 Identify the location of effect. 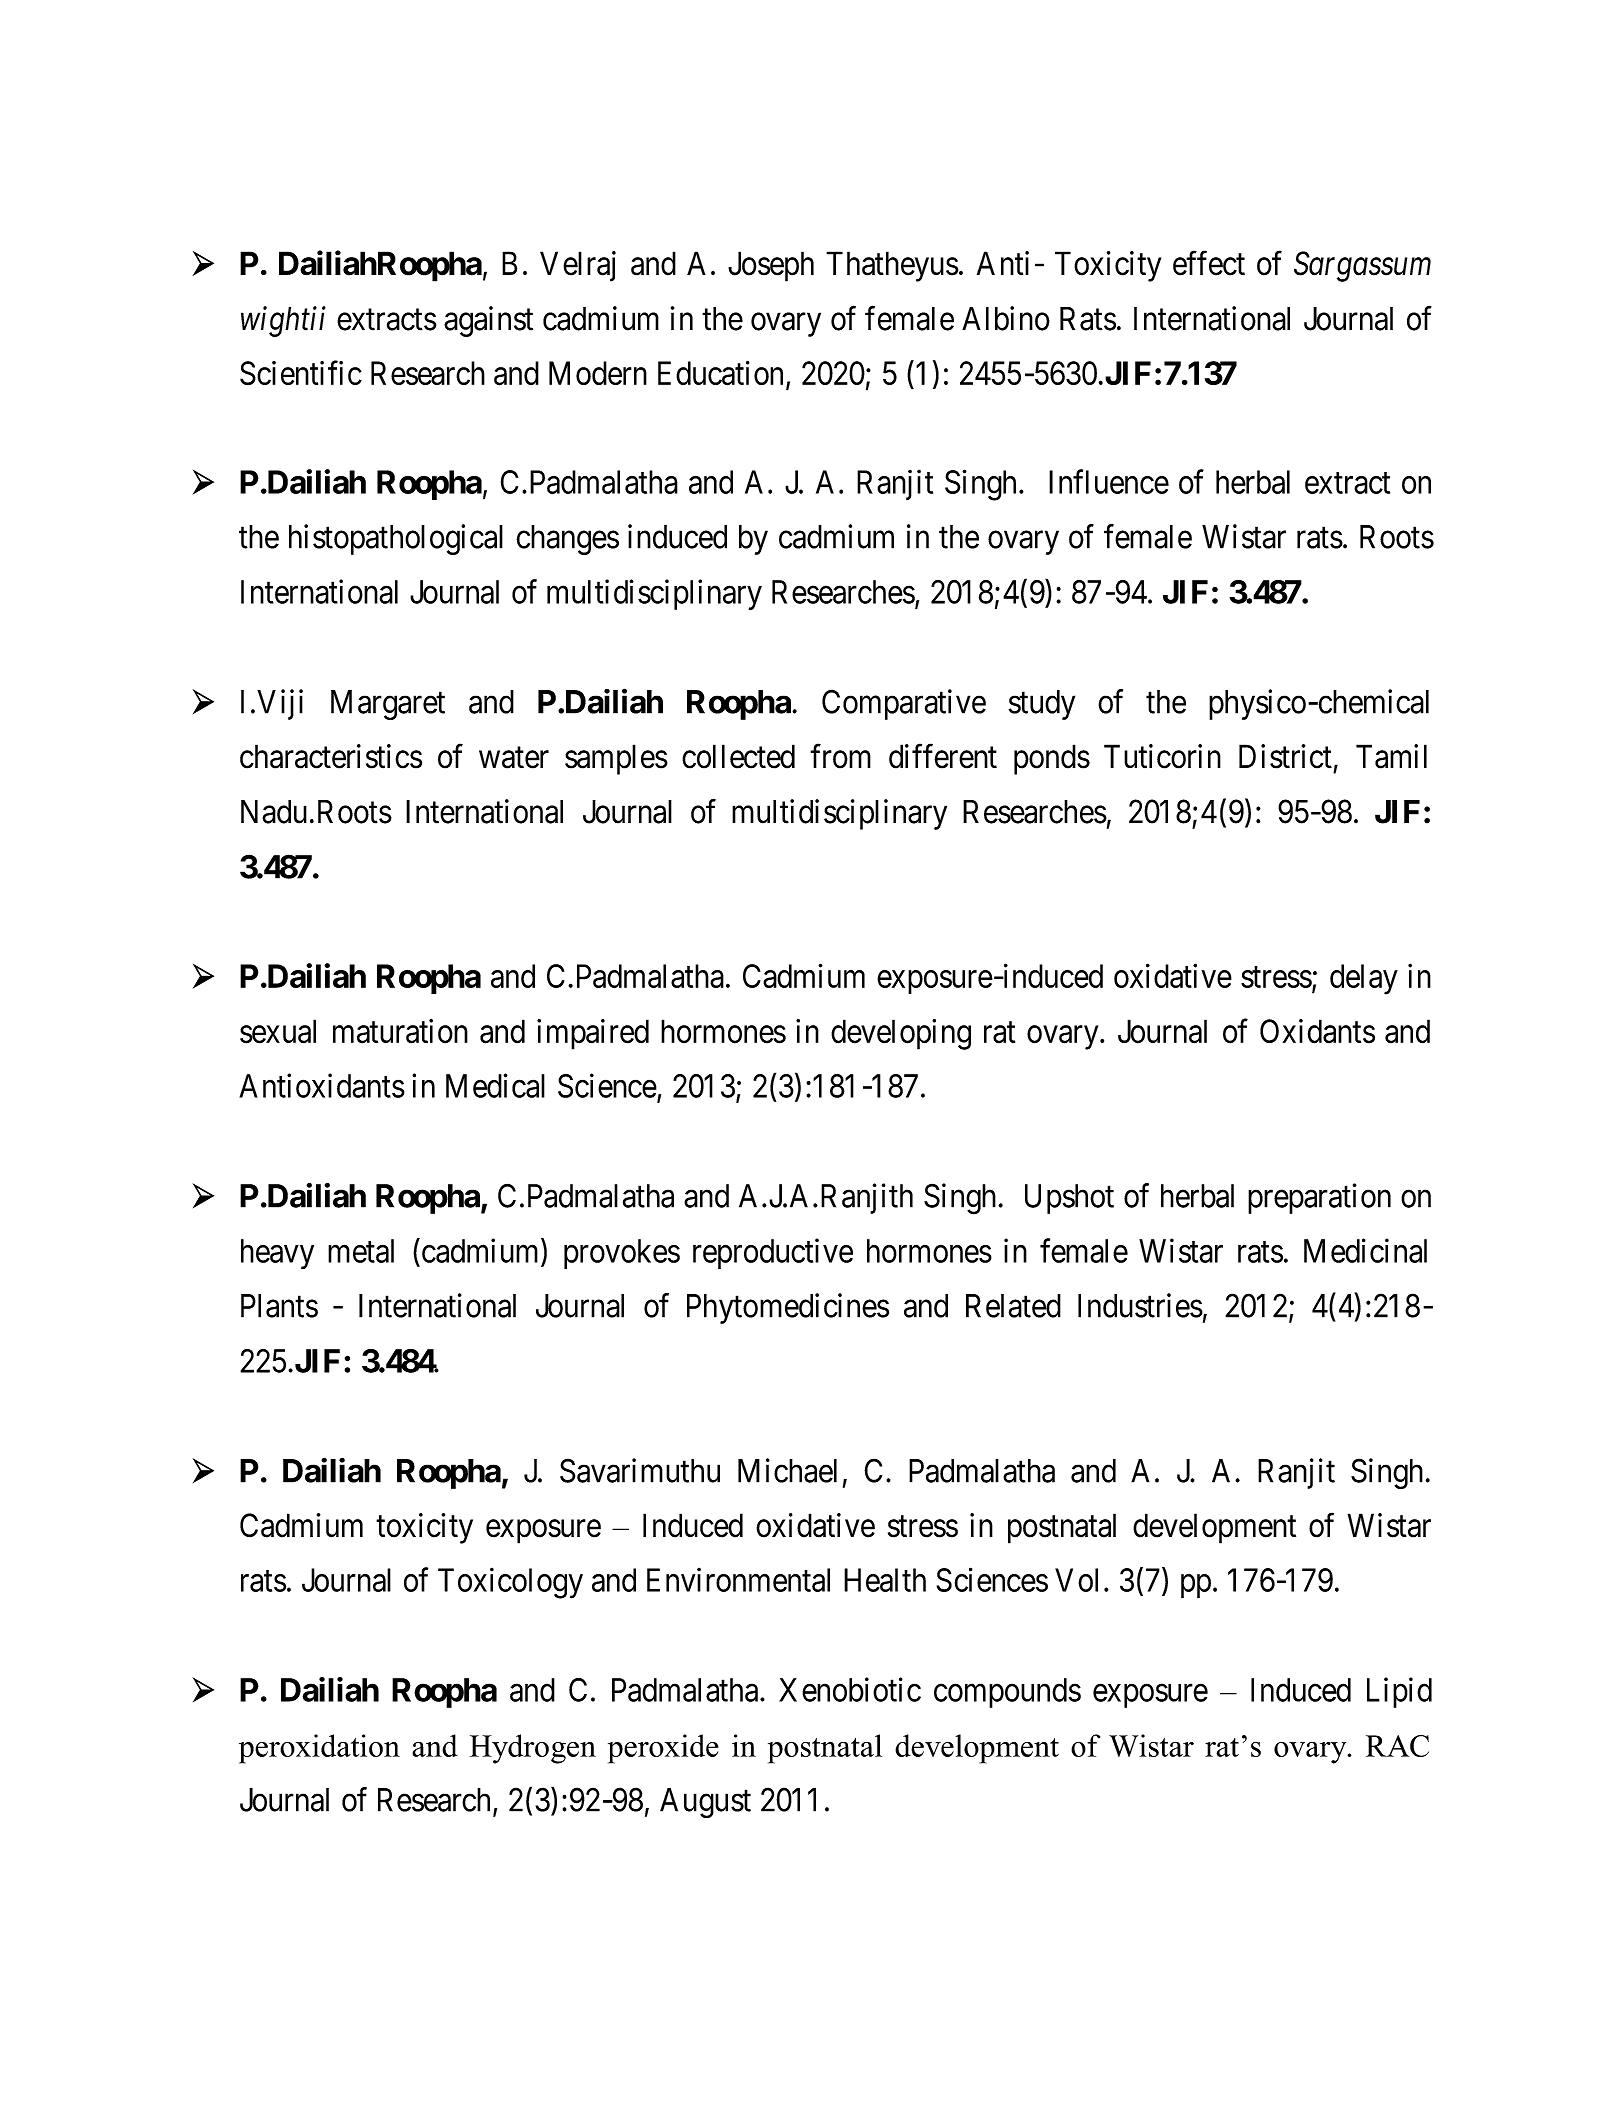
(1209, 263).
